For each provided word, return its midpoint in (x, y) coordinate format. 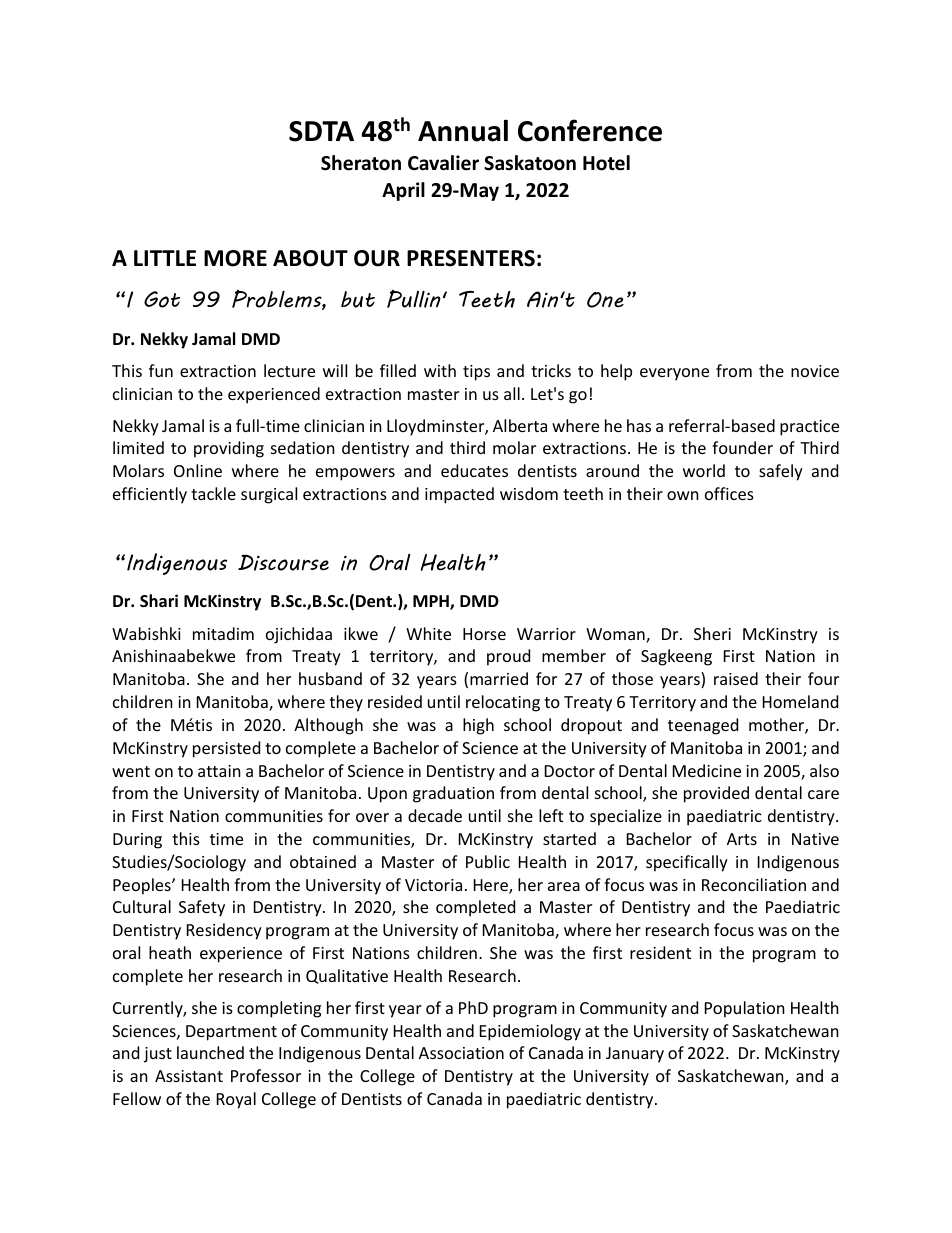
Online (198, 470)
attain (219, 771)
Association (461, 1053)
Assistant (189, 1076)
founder (742, 447)
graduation (453, 794)
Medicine (707, 770)
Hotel (606, 163)
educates (474, 470)
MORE (235, 258)
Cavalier (443, 163)
